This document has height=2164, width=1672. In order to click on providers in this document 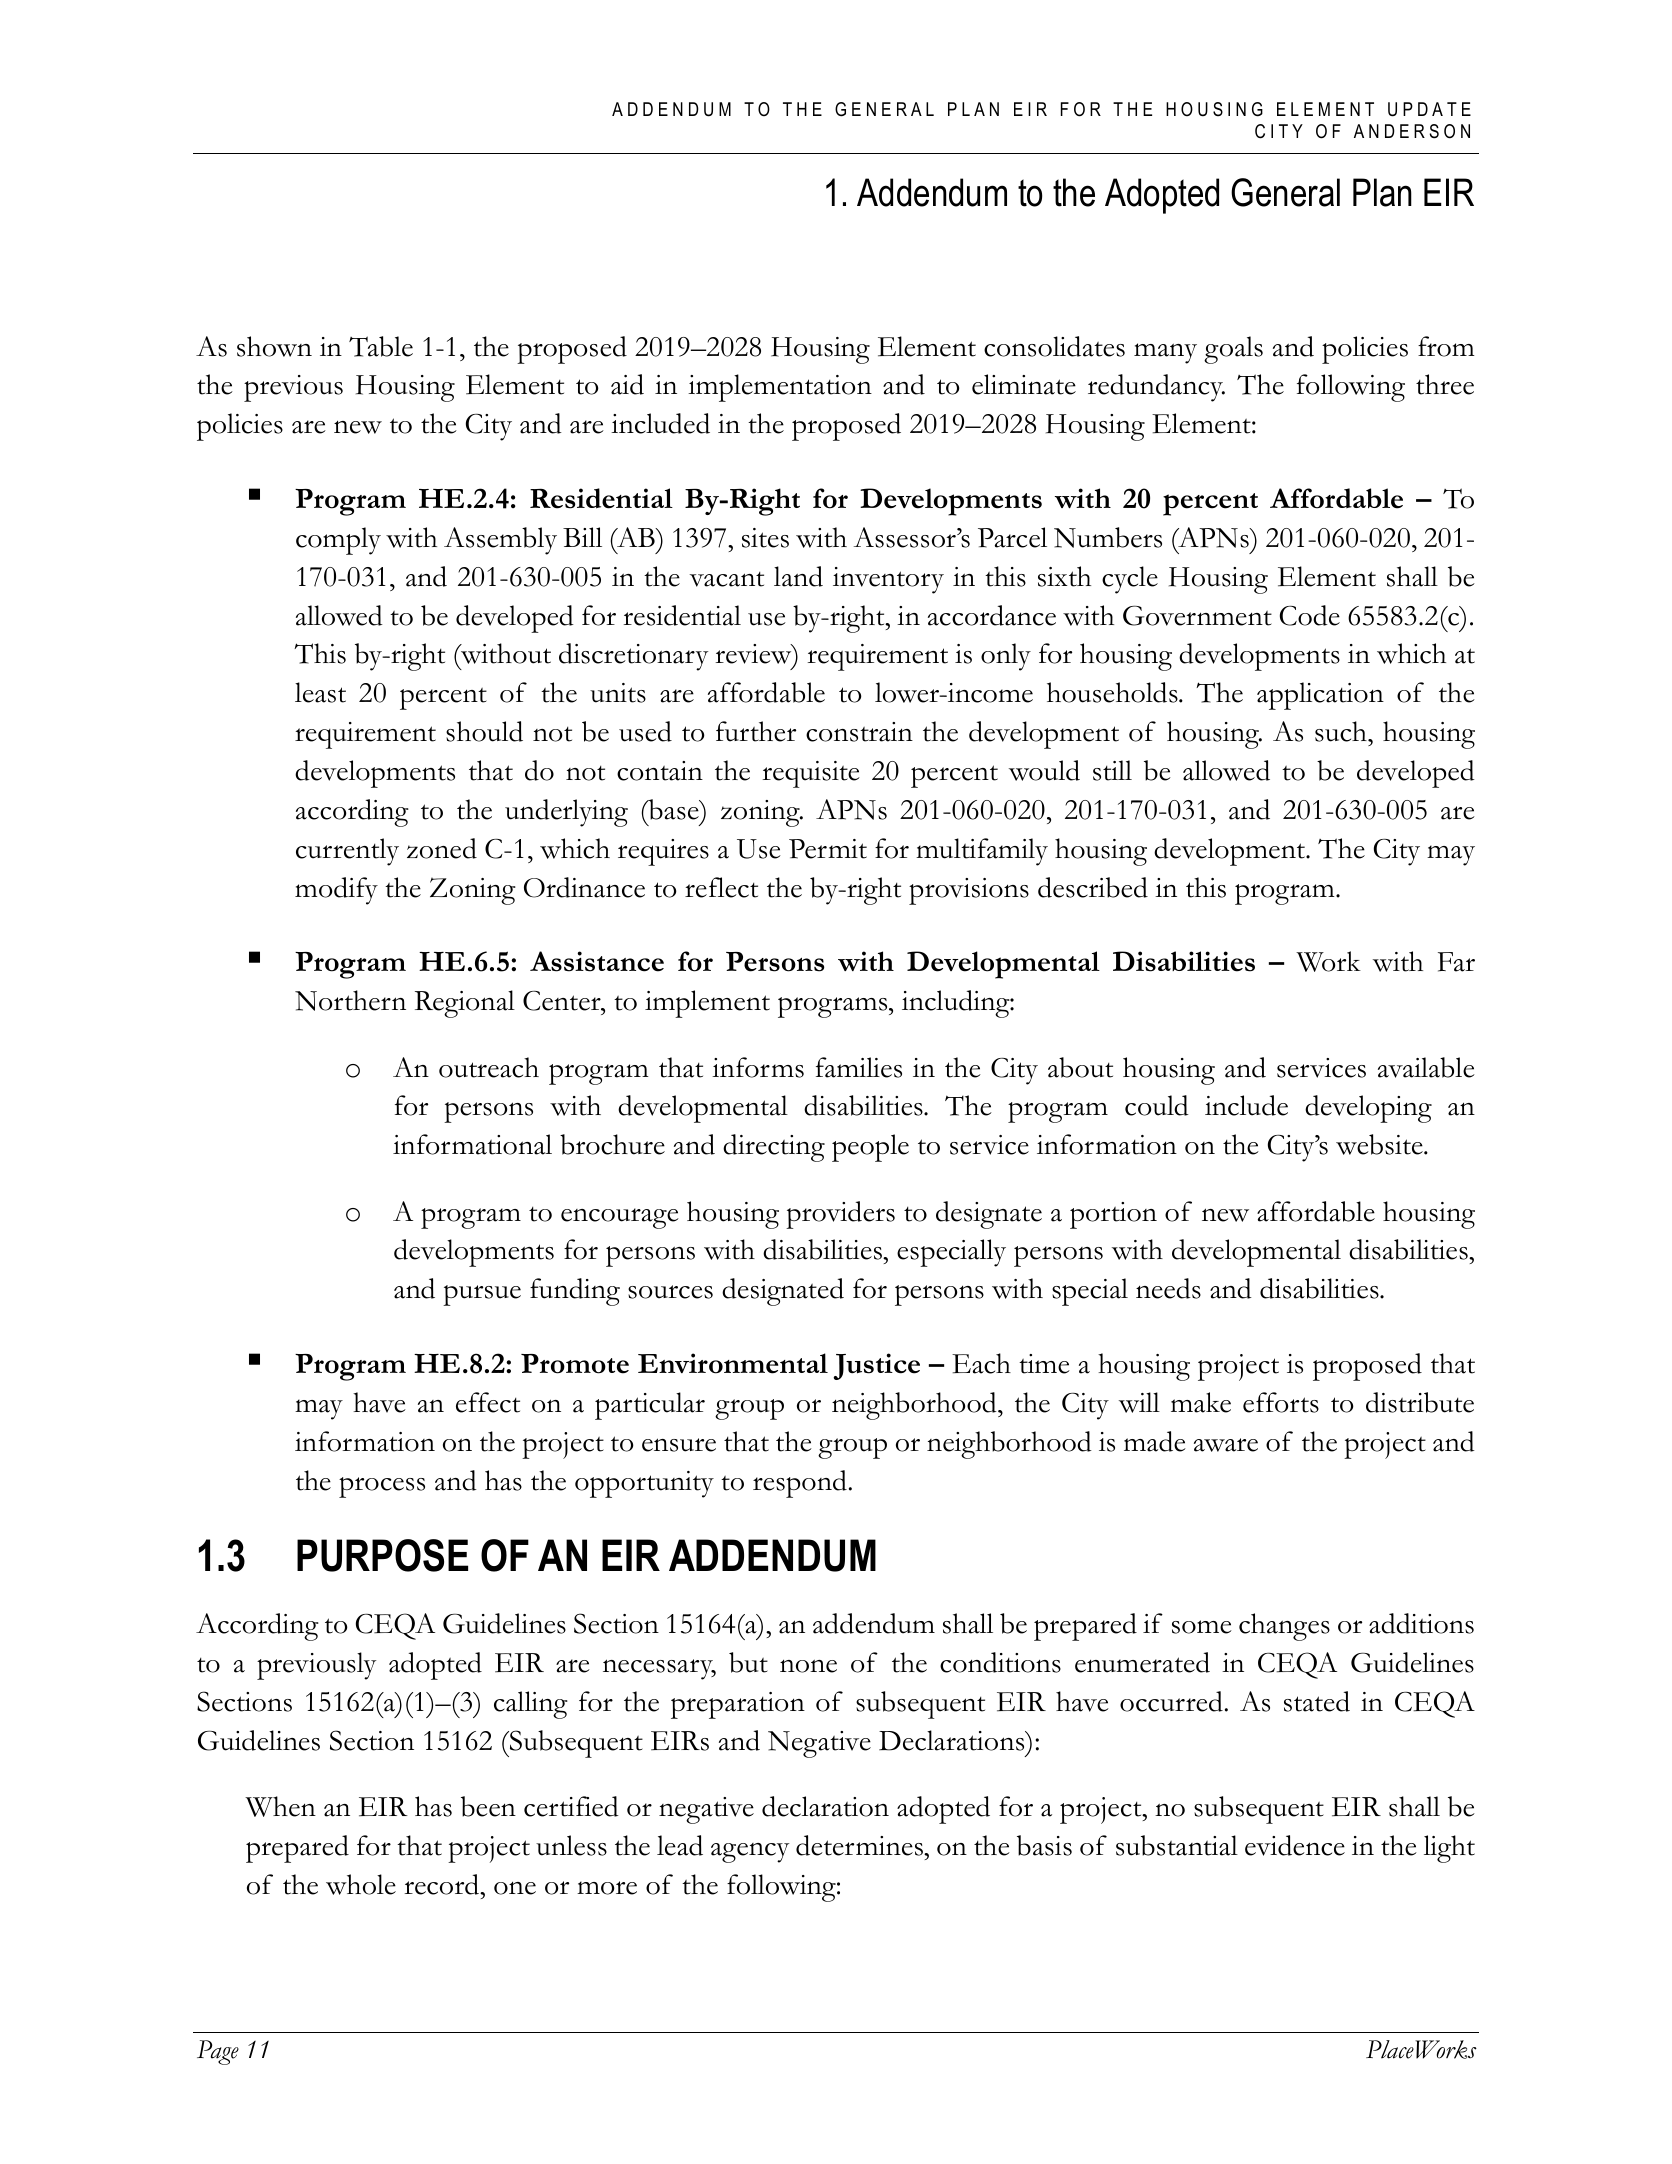, I will do `click(840, 1215)`.
